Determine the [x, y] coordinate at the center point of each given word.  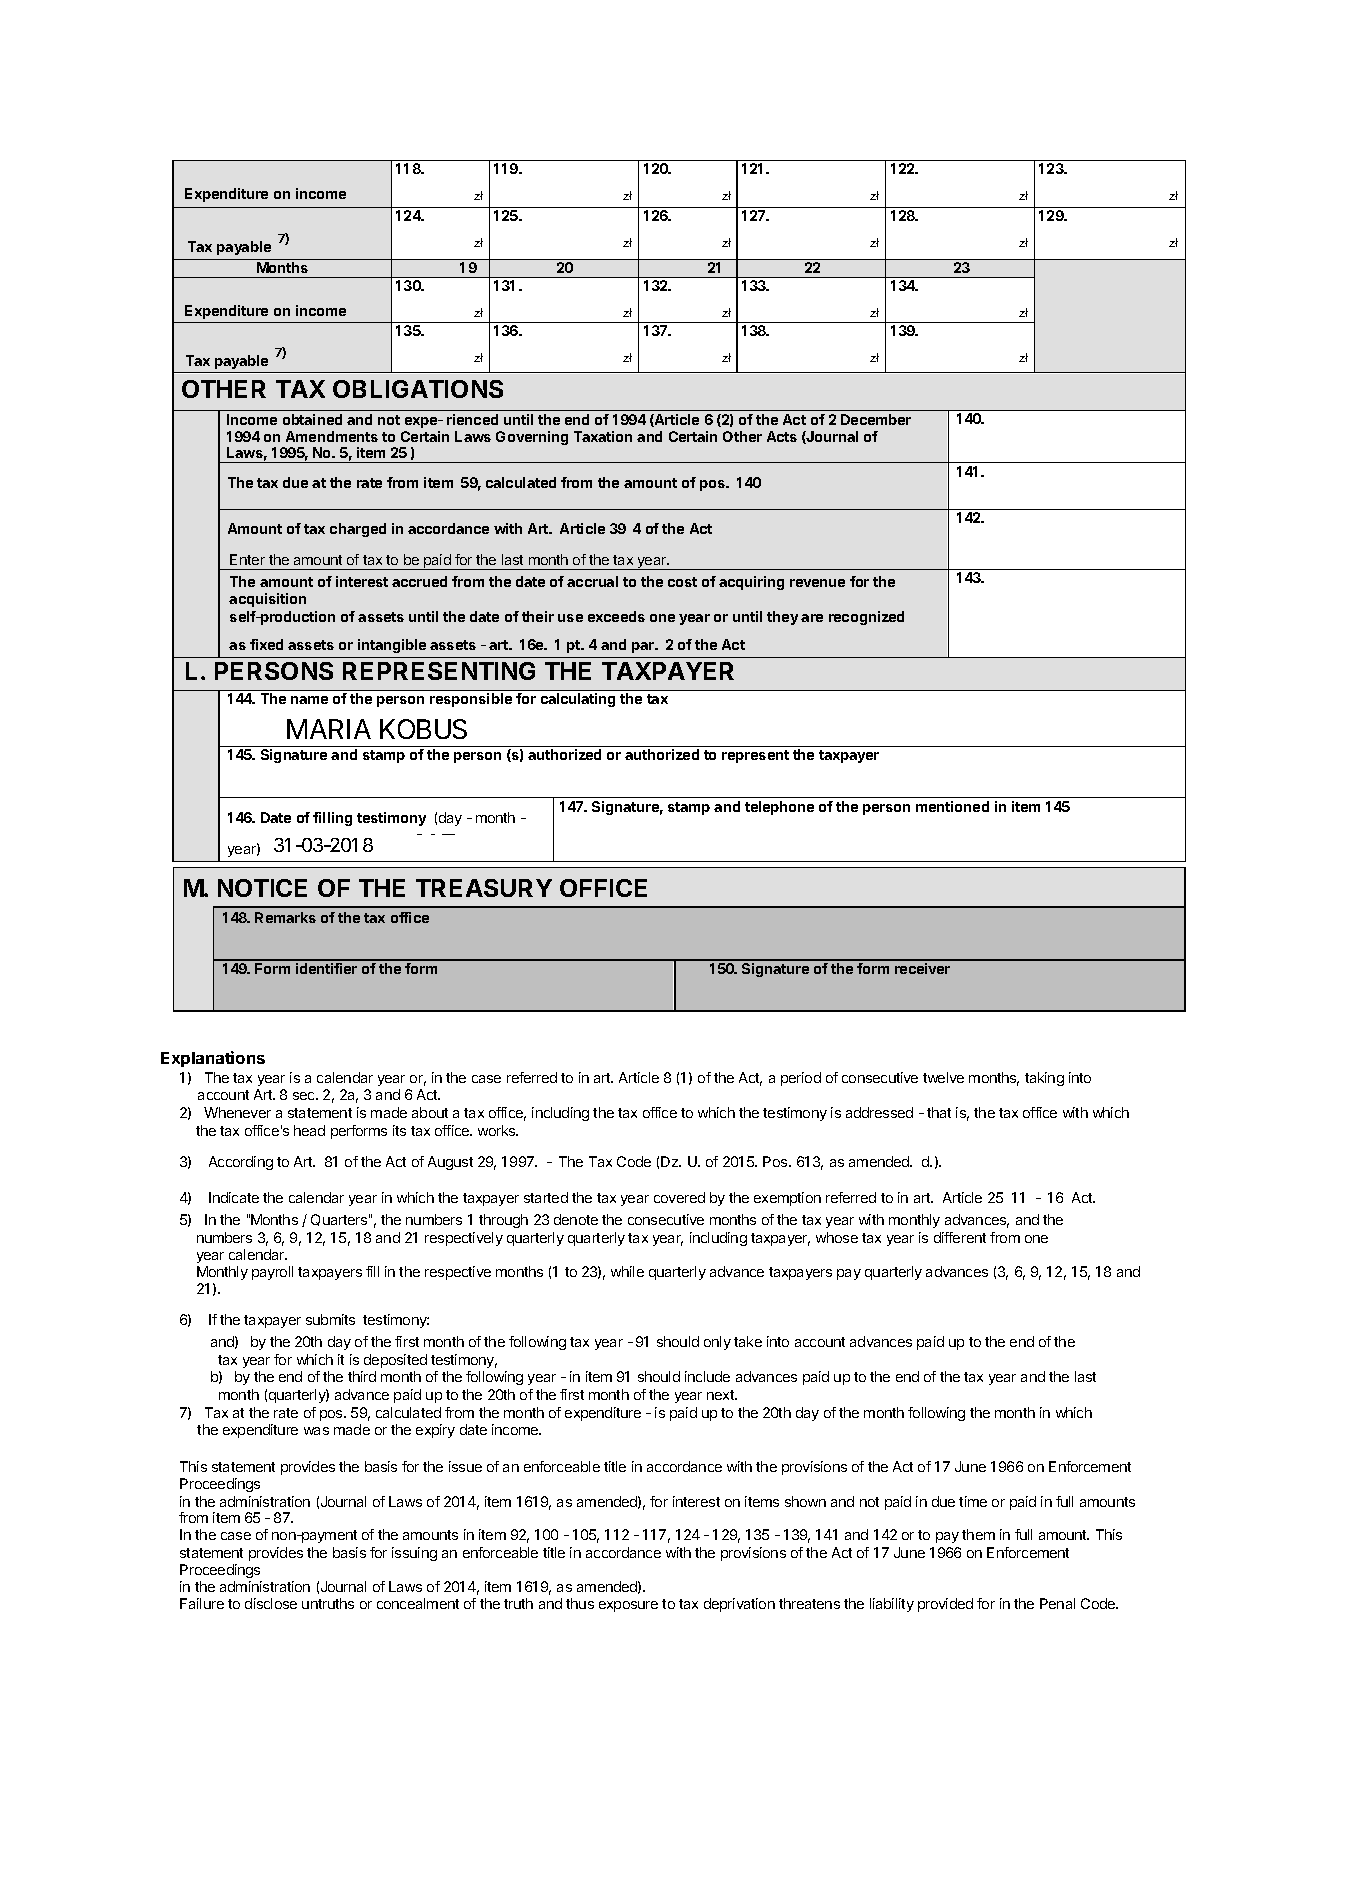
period [801, 1079]
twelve [943, 1077]
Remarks [285, 917]
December [876, 419]
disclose [271, 1603]
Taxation [603, 436]
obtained [312, 419]
